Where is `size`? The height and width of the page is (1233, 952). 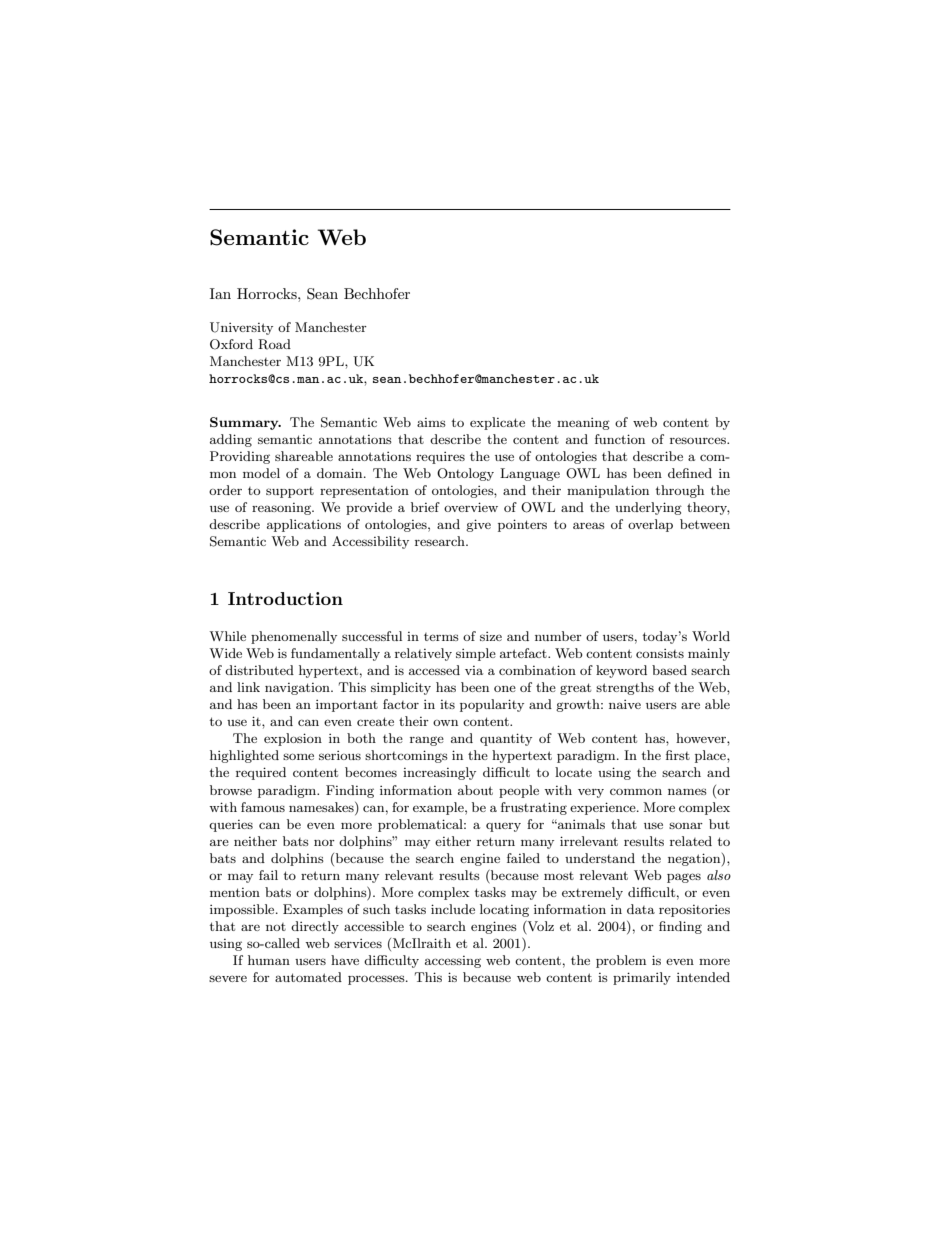 size is located at coordinates (491, 636).
